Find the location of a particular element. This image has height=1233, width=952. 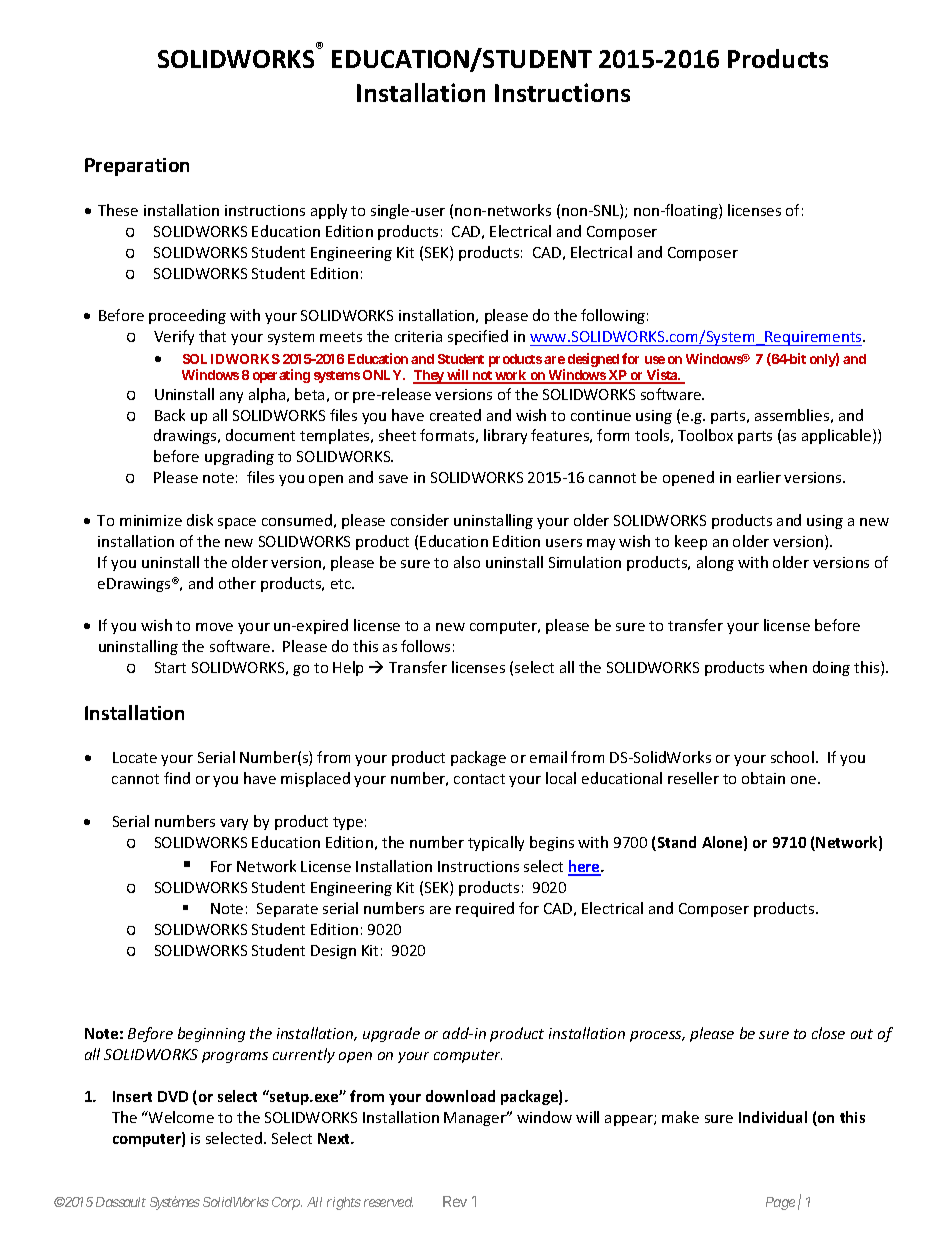

earlier is located at coordinates (759, 477).
